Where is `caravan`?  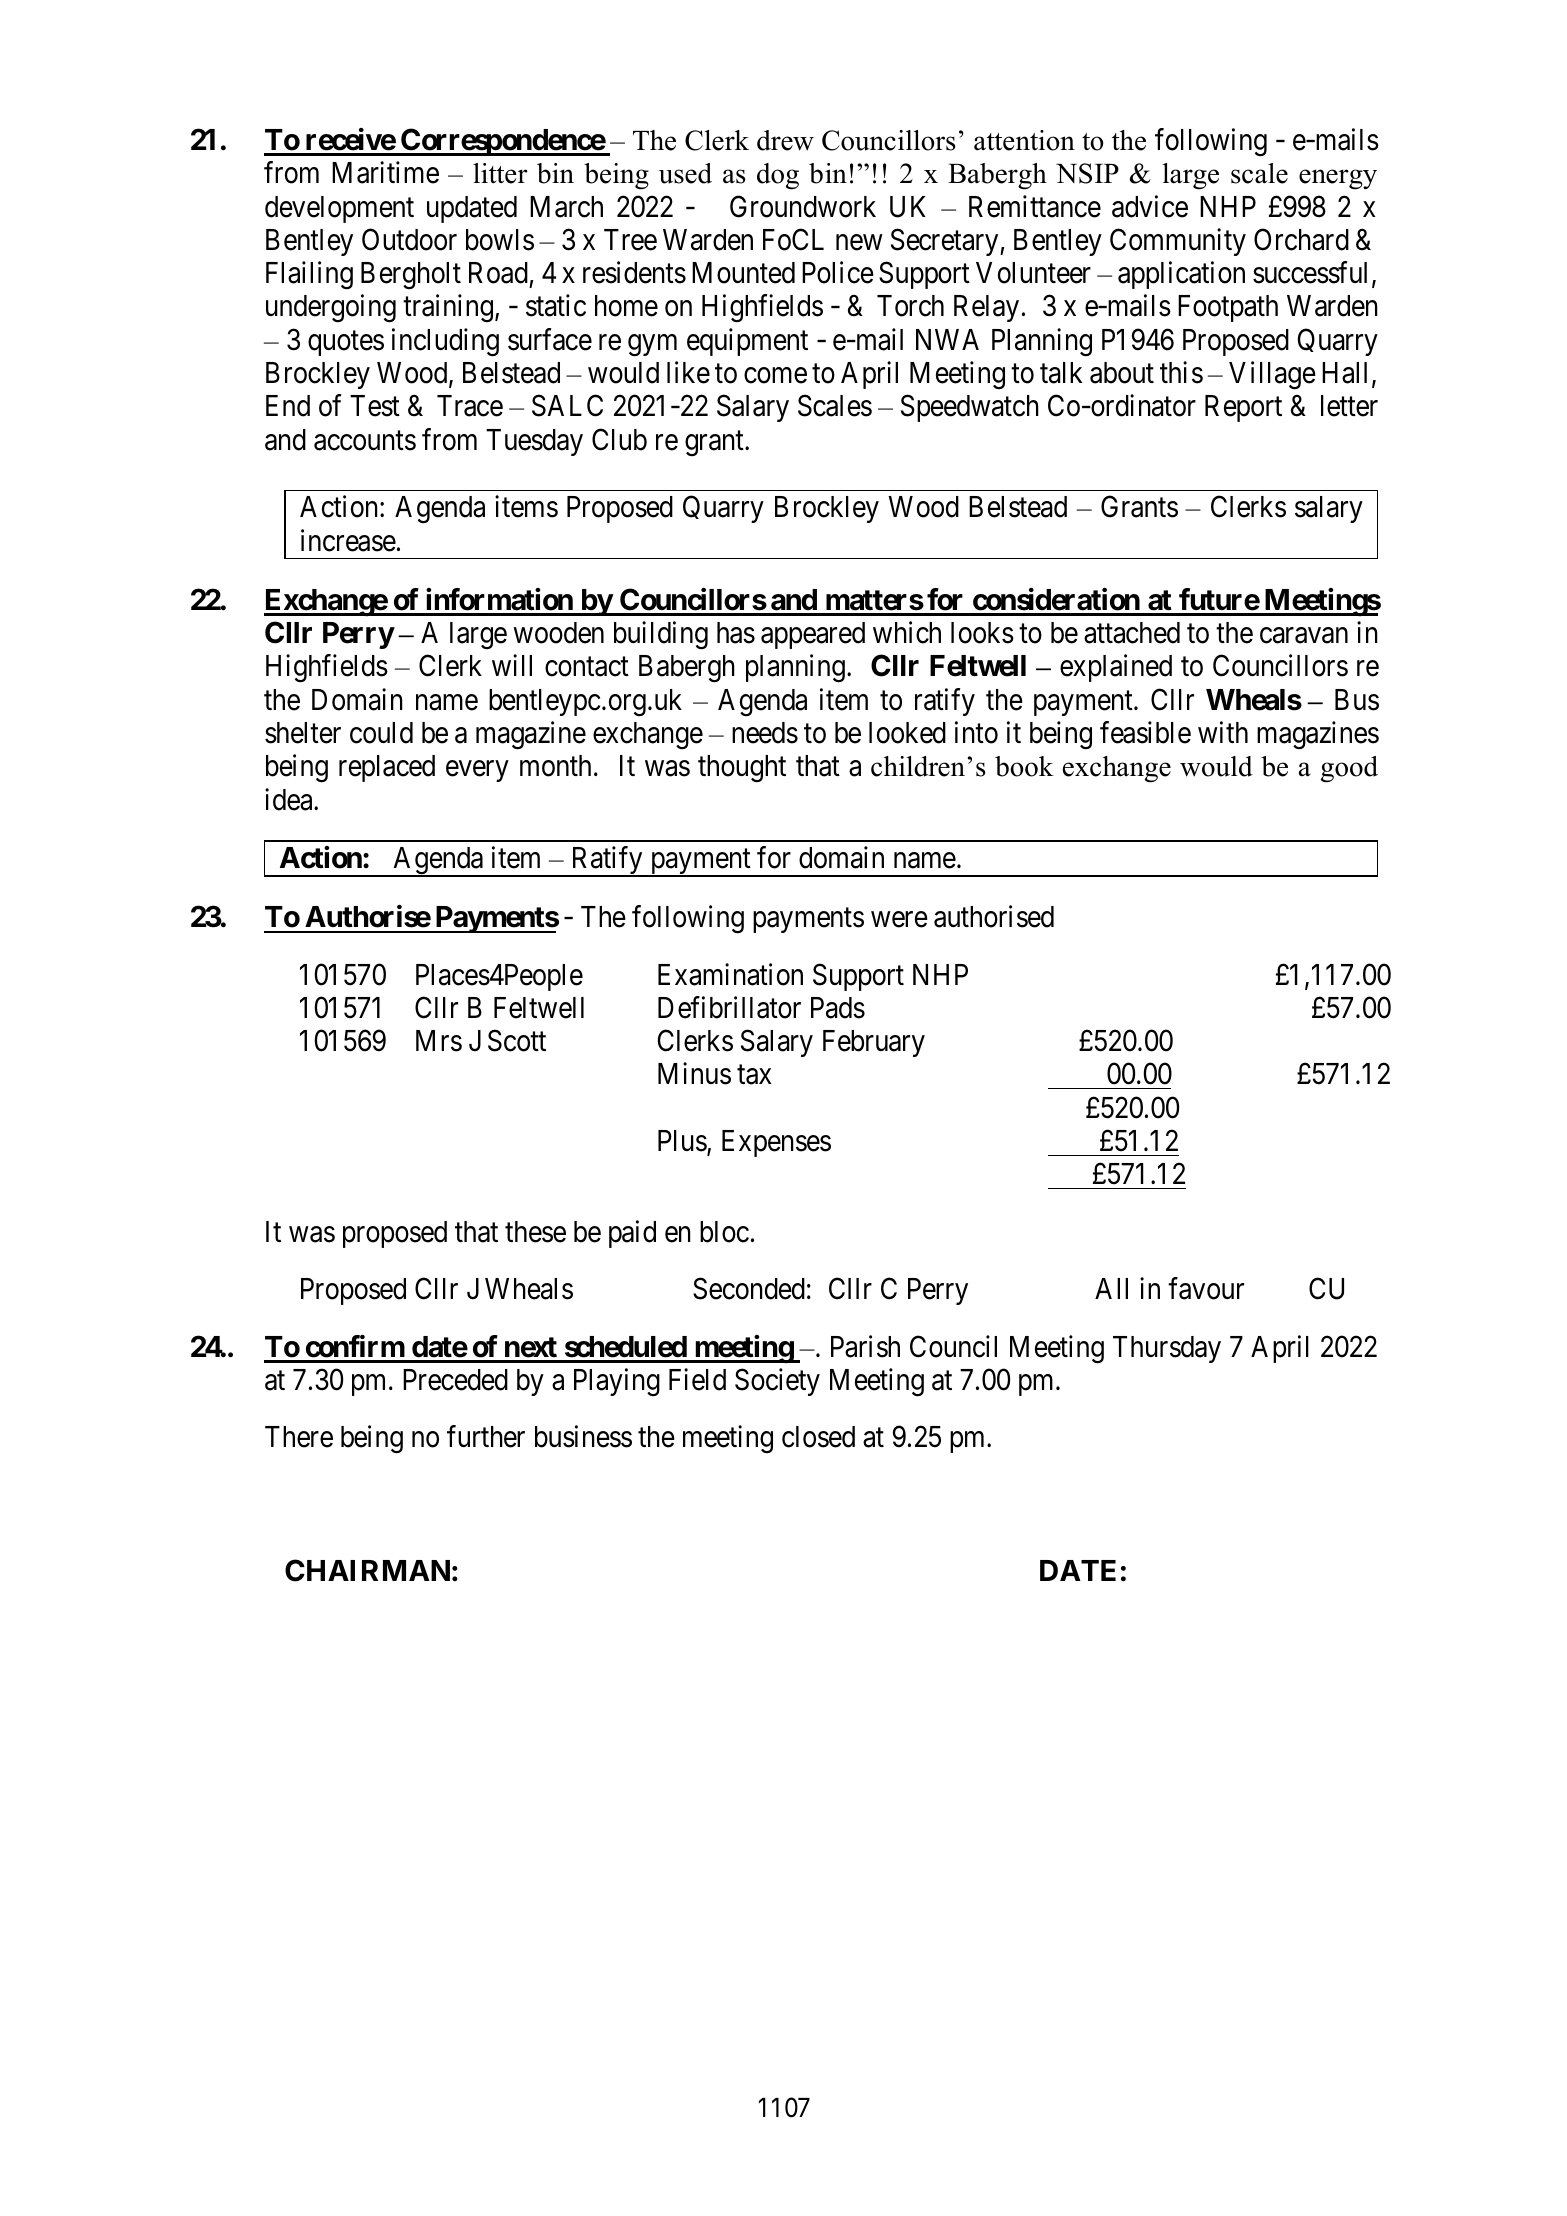 caravan is located at coordinates (1304, 636).
